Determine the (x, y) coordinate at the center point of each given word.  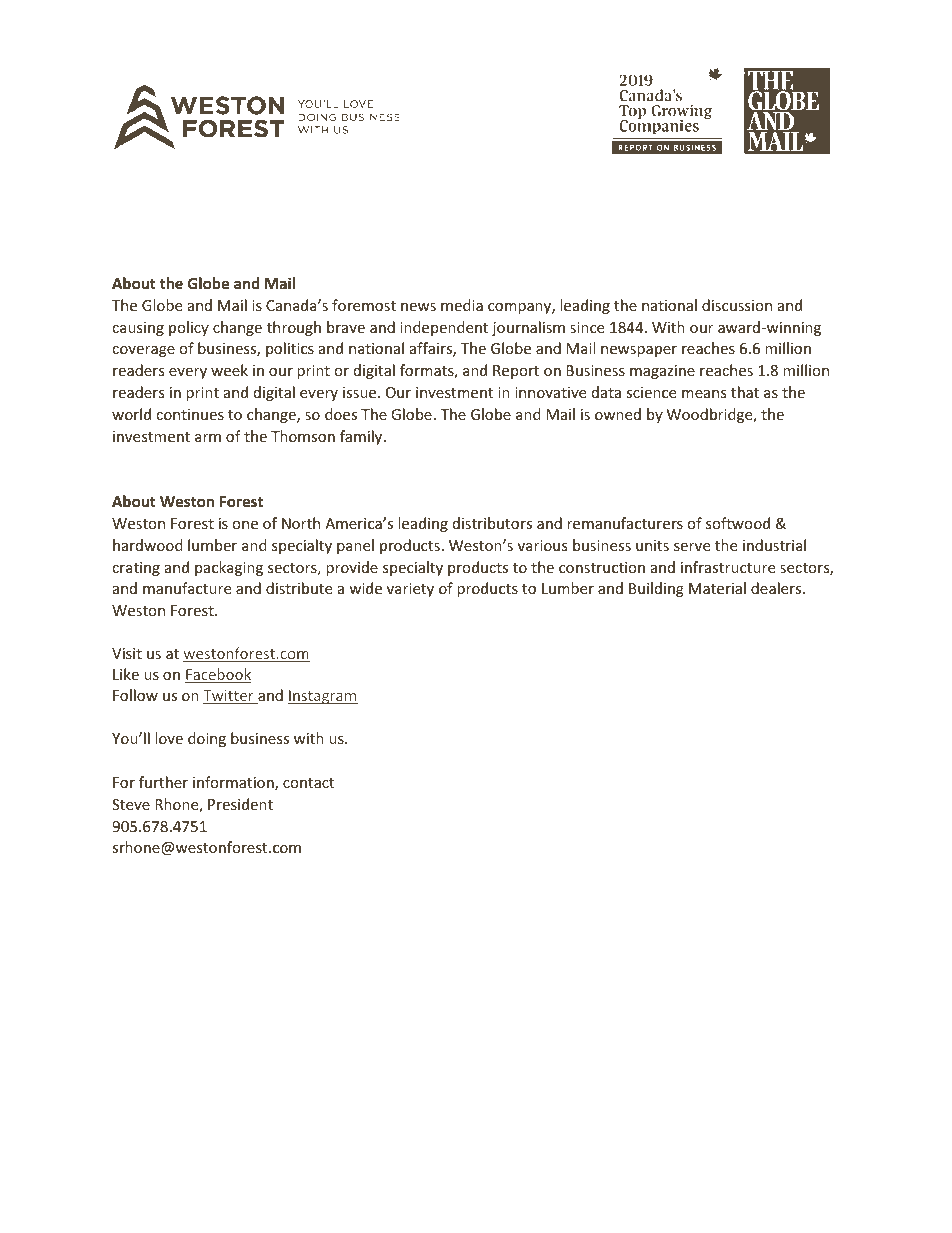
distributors (492, 523)
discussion (737, 305)
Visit (127, 653)
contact (308, 783)
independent (444, 328)
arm (208, 438)
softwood (738, 523)
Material (717, 588)
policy (189, 328)
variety (410, 590)
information (234, 783)
